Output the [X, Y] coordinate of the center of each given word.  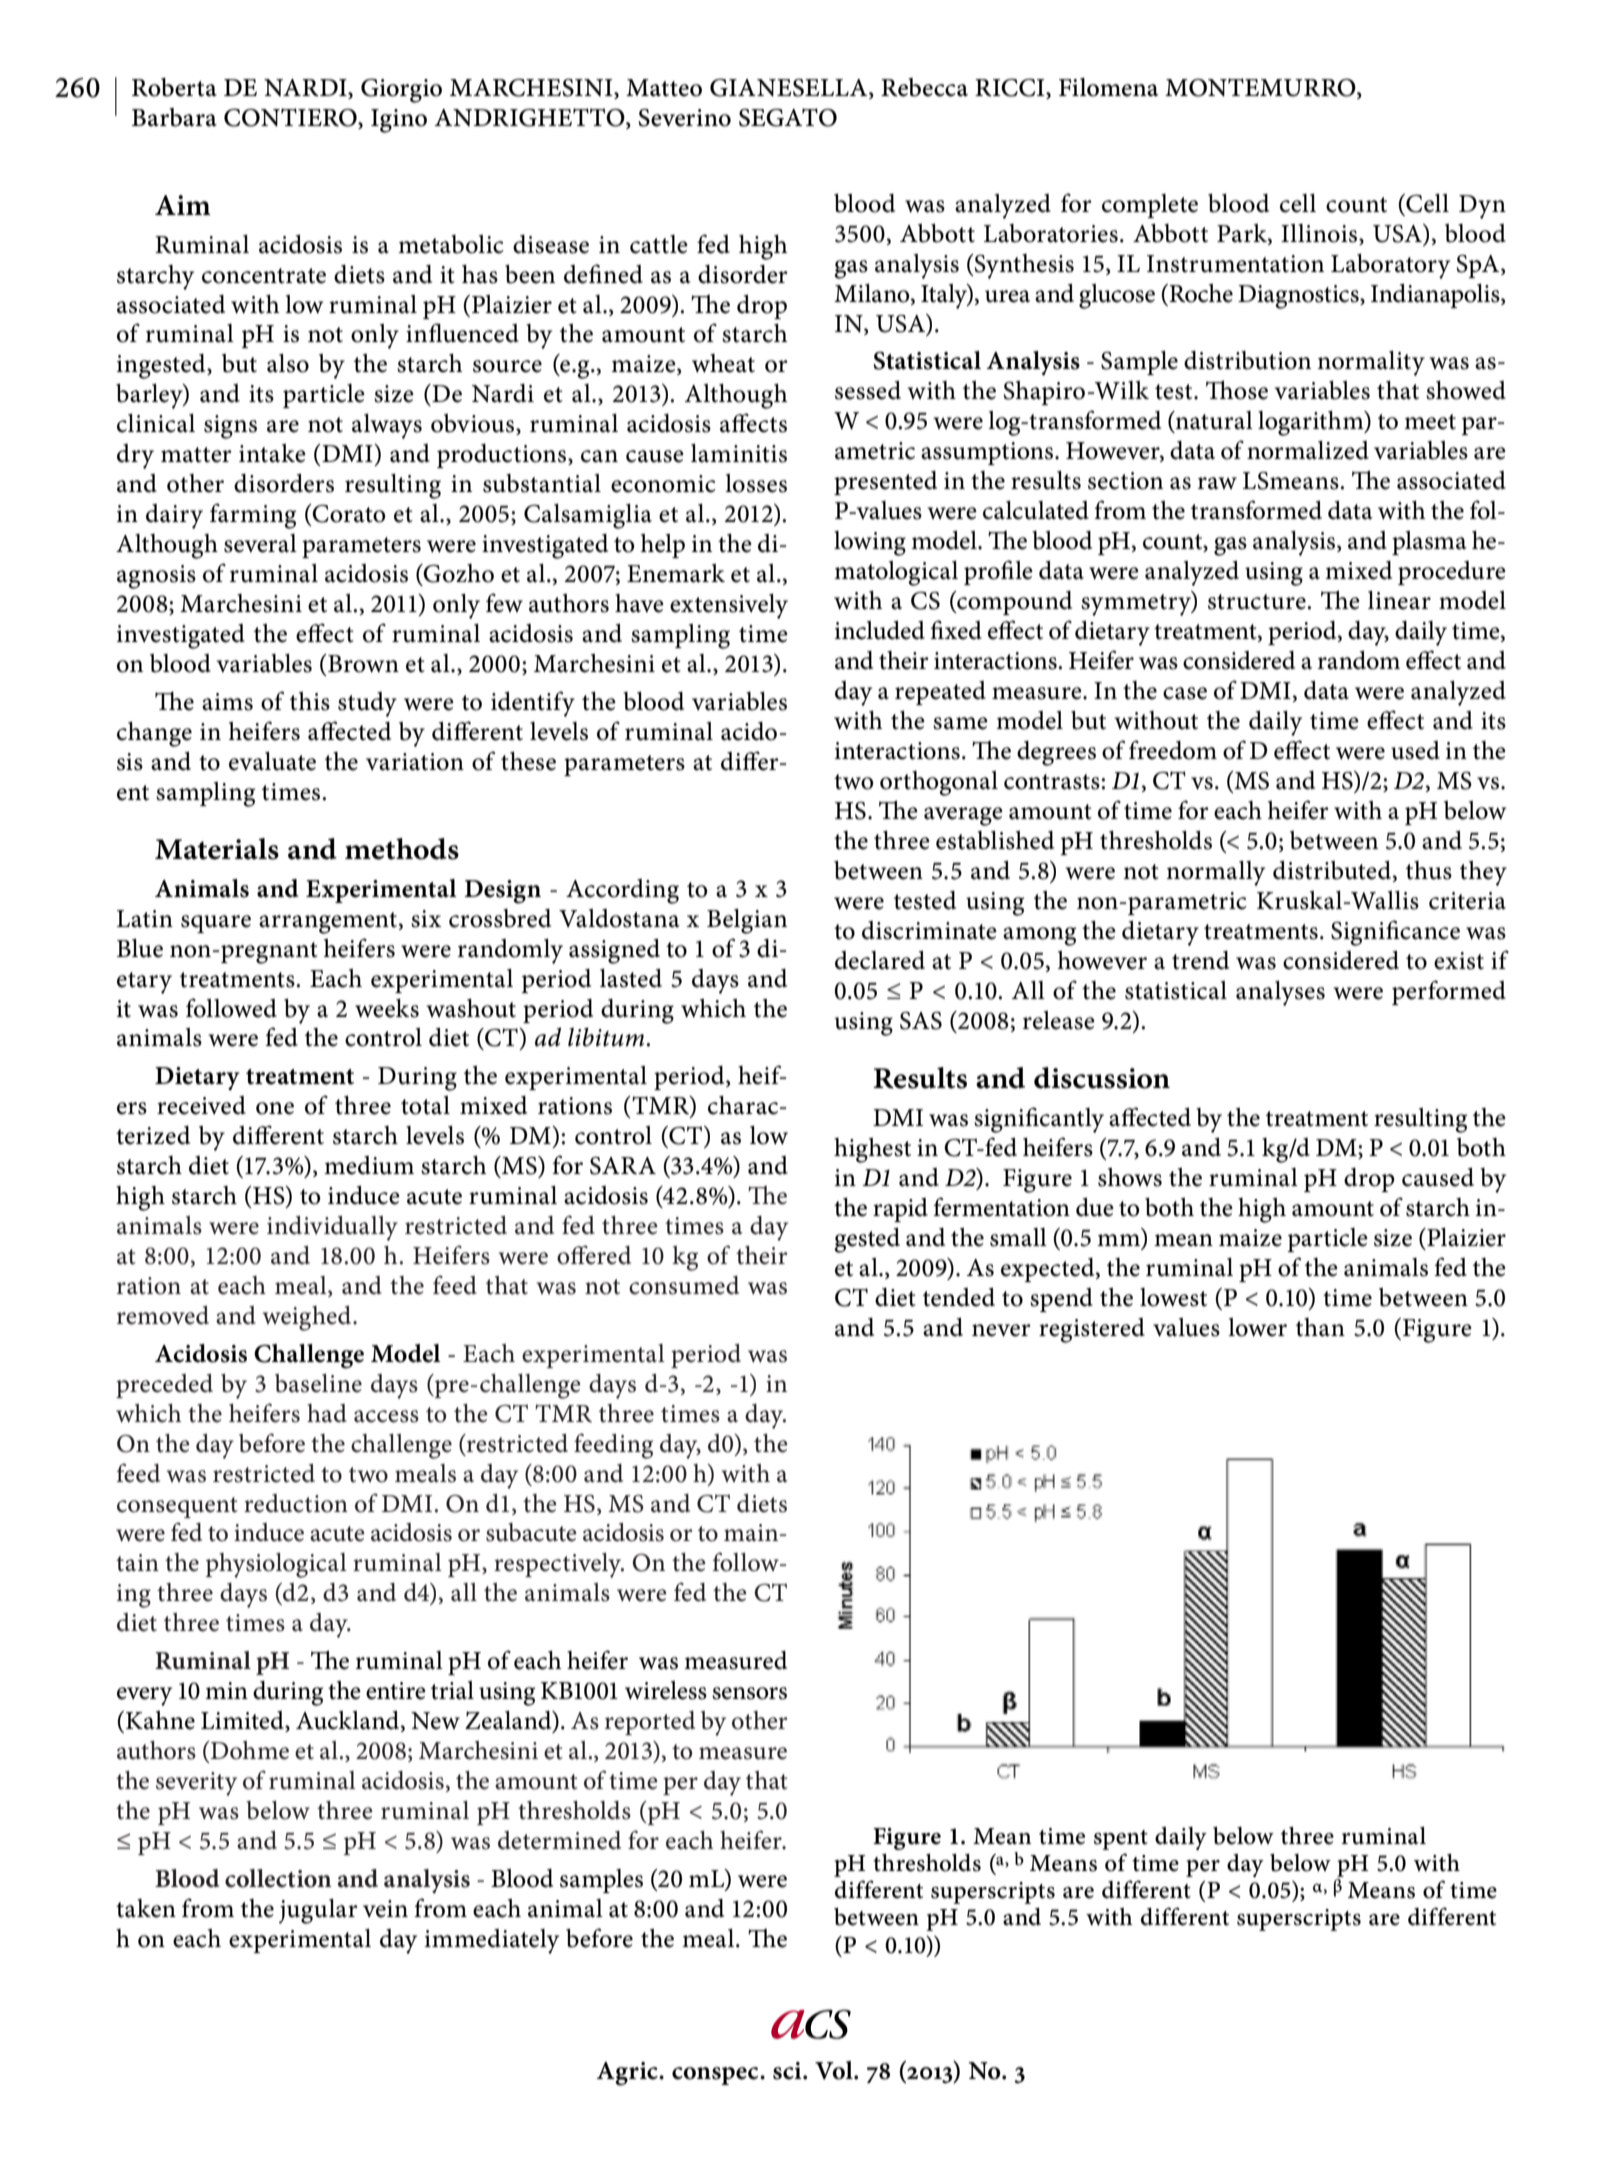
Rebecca [924, 87]
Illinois [1320, 234]
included [879, 630]
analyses [1280, 993]
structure [1258, 602]
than [1320, 1327]
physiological [276, 1565]
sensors [749, 1693]
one [275, 1108]
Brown [362, 663]
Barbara [174, 117]
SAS [921, 1020]
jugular [318, 1911]
